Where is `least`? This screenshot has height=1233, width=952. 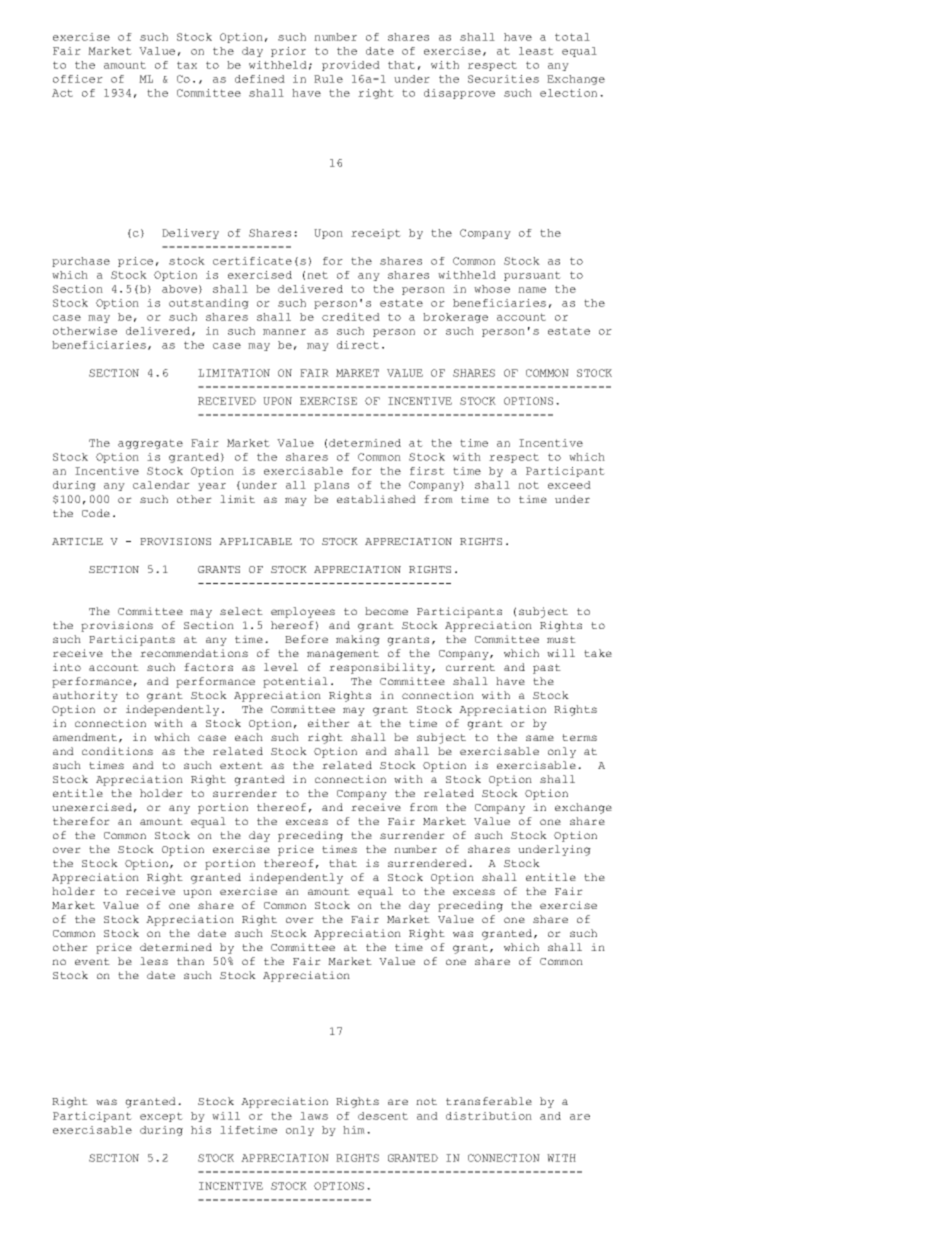 least is located at coordinates (536, 51).
